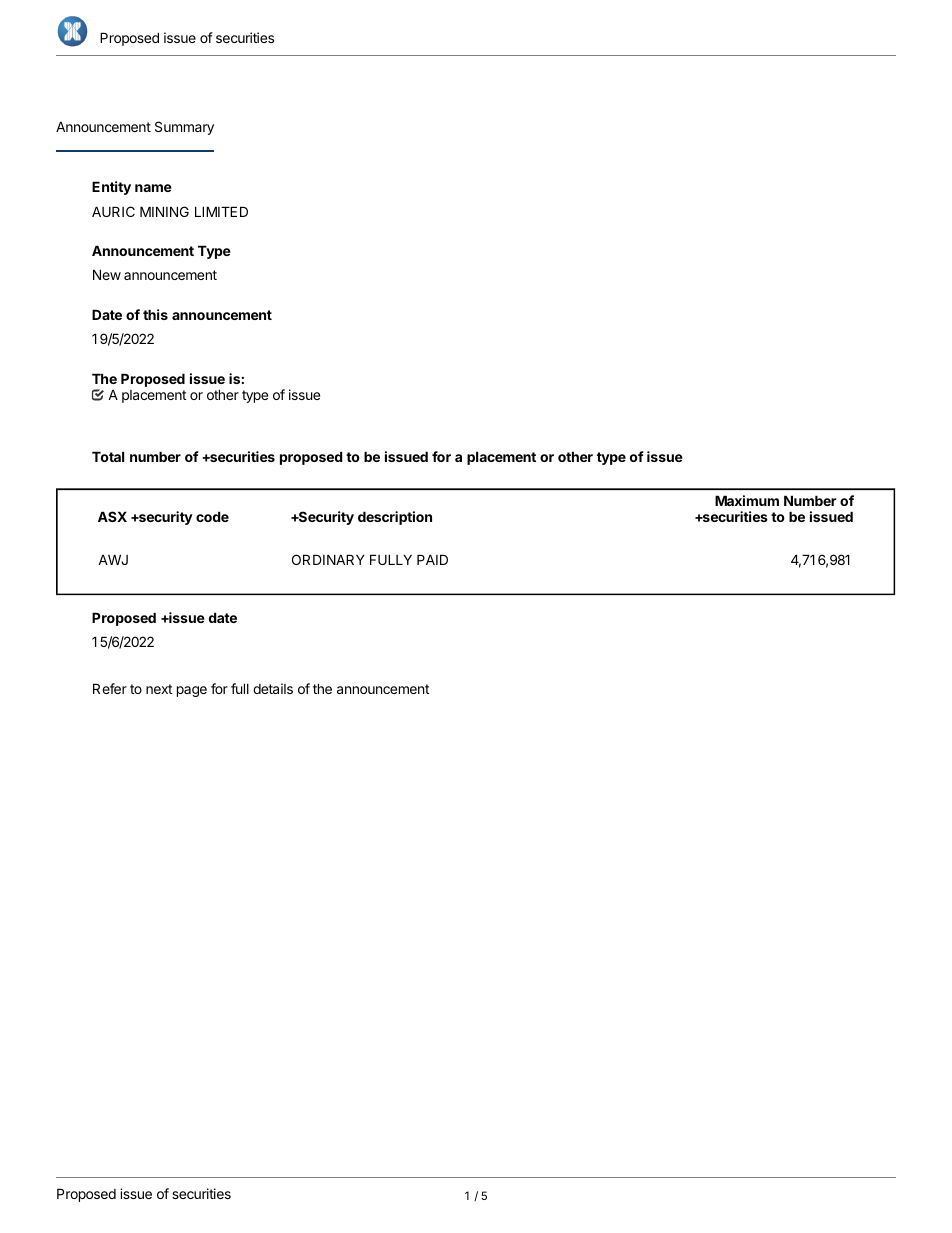  Describe the element at coordinates (328, 559) in the document. I see `ORDINARY` at that location.
